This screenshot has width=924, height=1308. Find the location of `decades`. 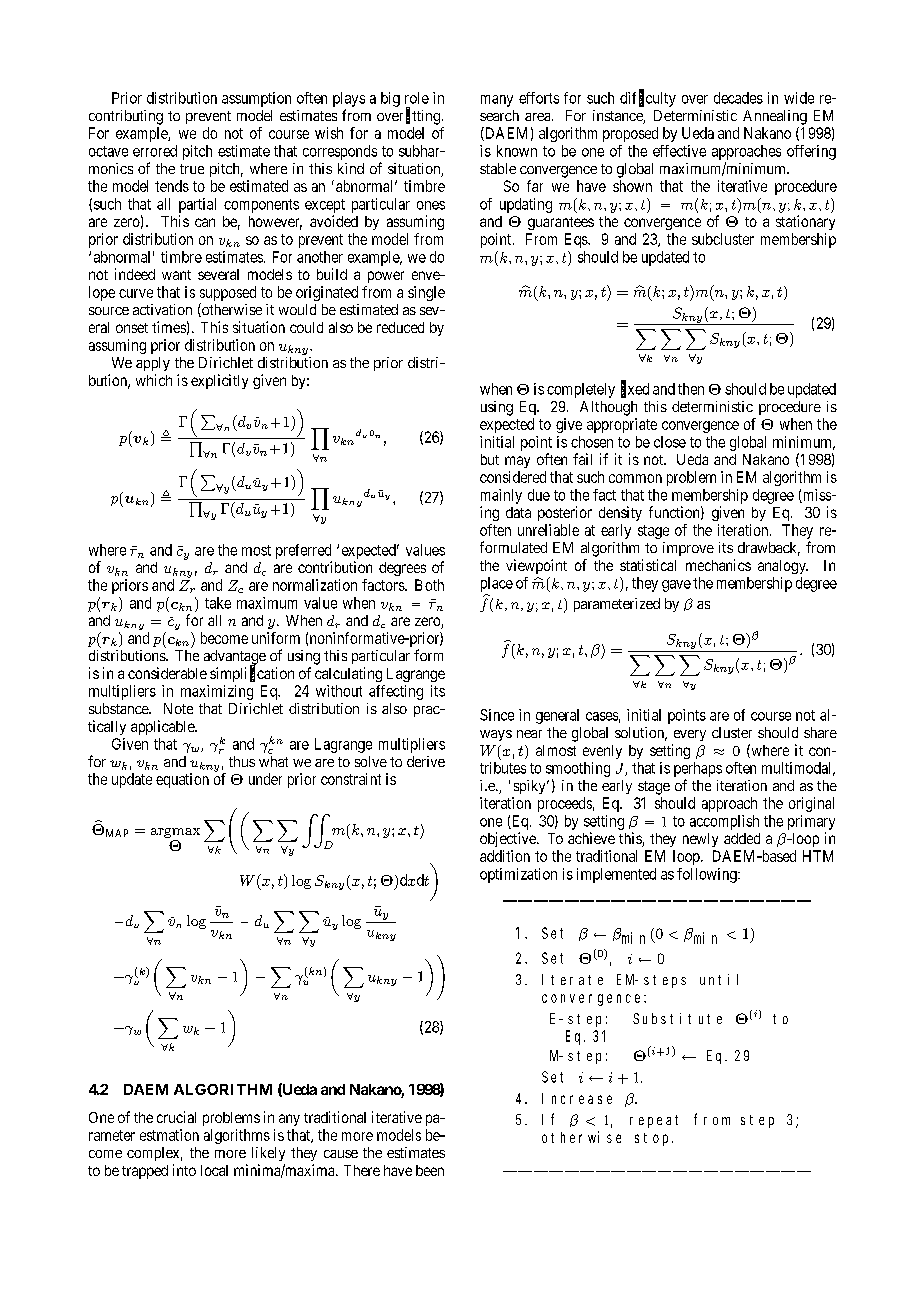

decades is located at coordinates (738, 98).
